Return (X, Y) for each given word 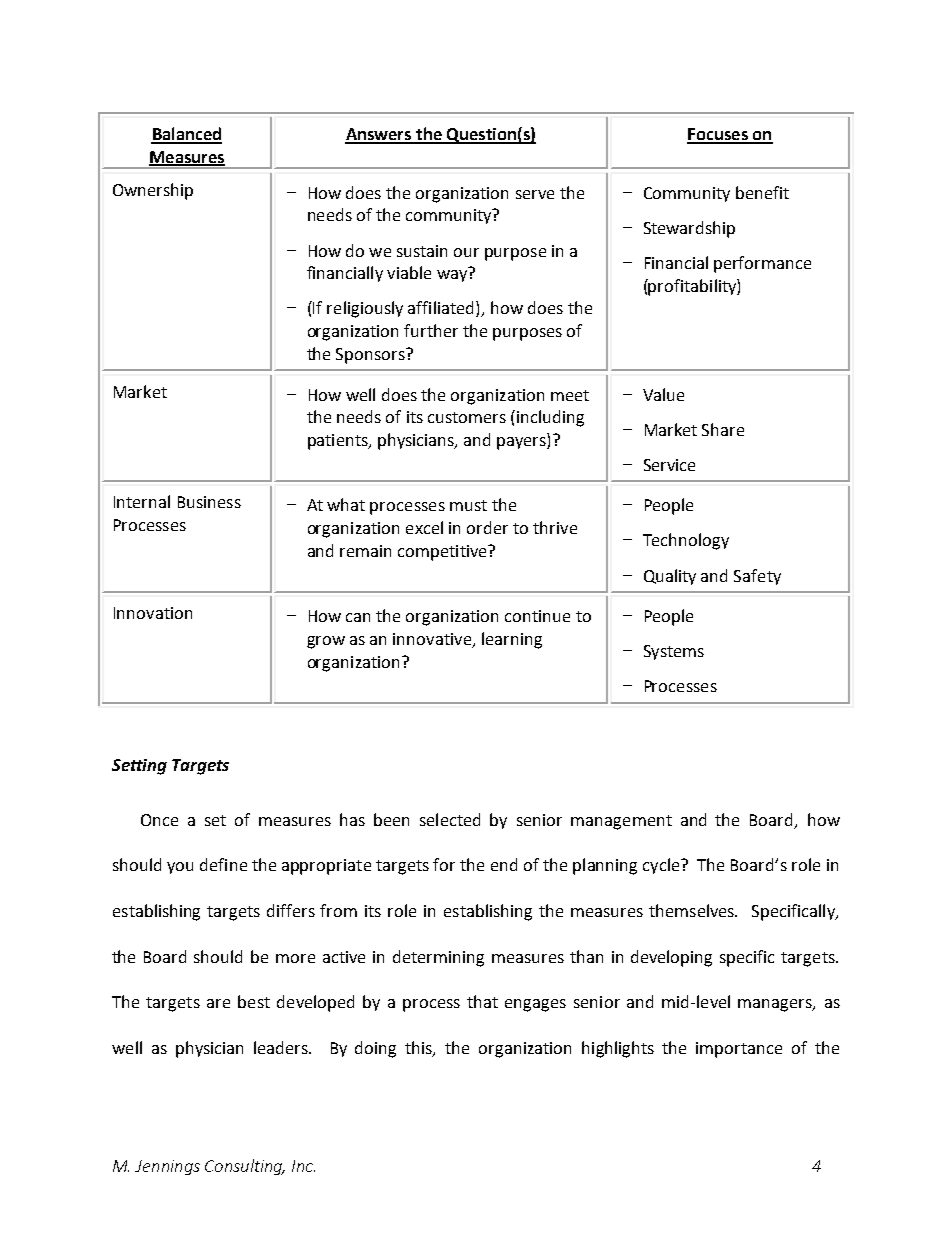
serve (535, 194)
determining (438, 958)
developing (671, 958)
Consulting (245, 1167)
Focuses (718, 135)
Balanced (186, 135)
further (431, 330)
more (295, 958)
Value (663, 394)
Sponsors (371, 356)
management (621, 822)
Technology (686, 541)
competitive (443, 553)
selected (450, 819)
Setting (139, 767)
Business (209, 502)
